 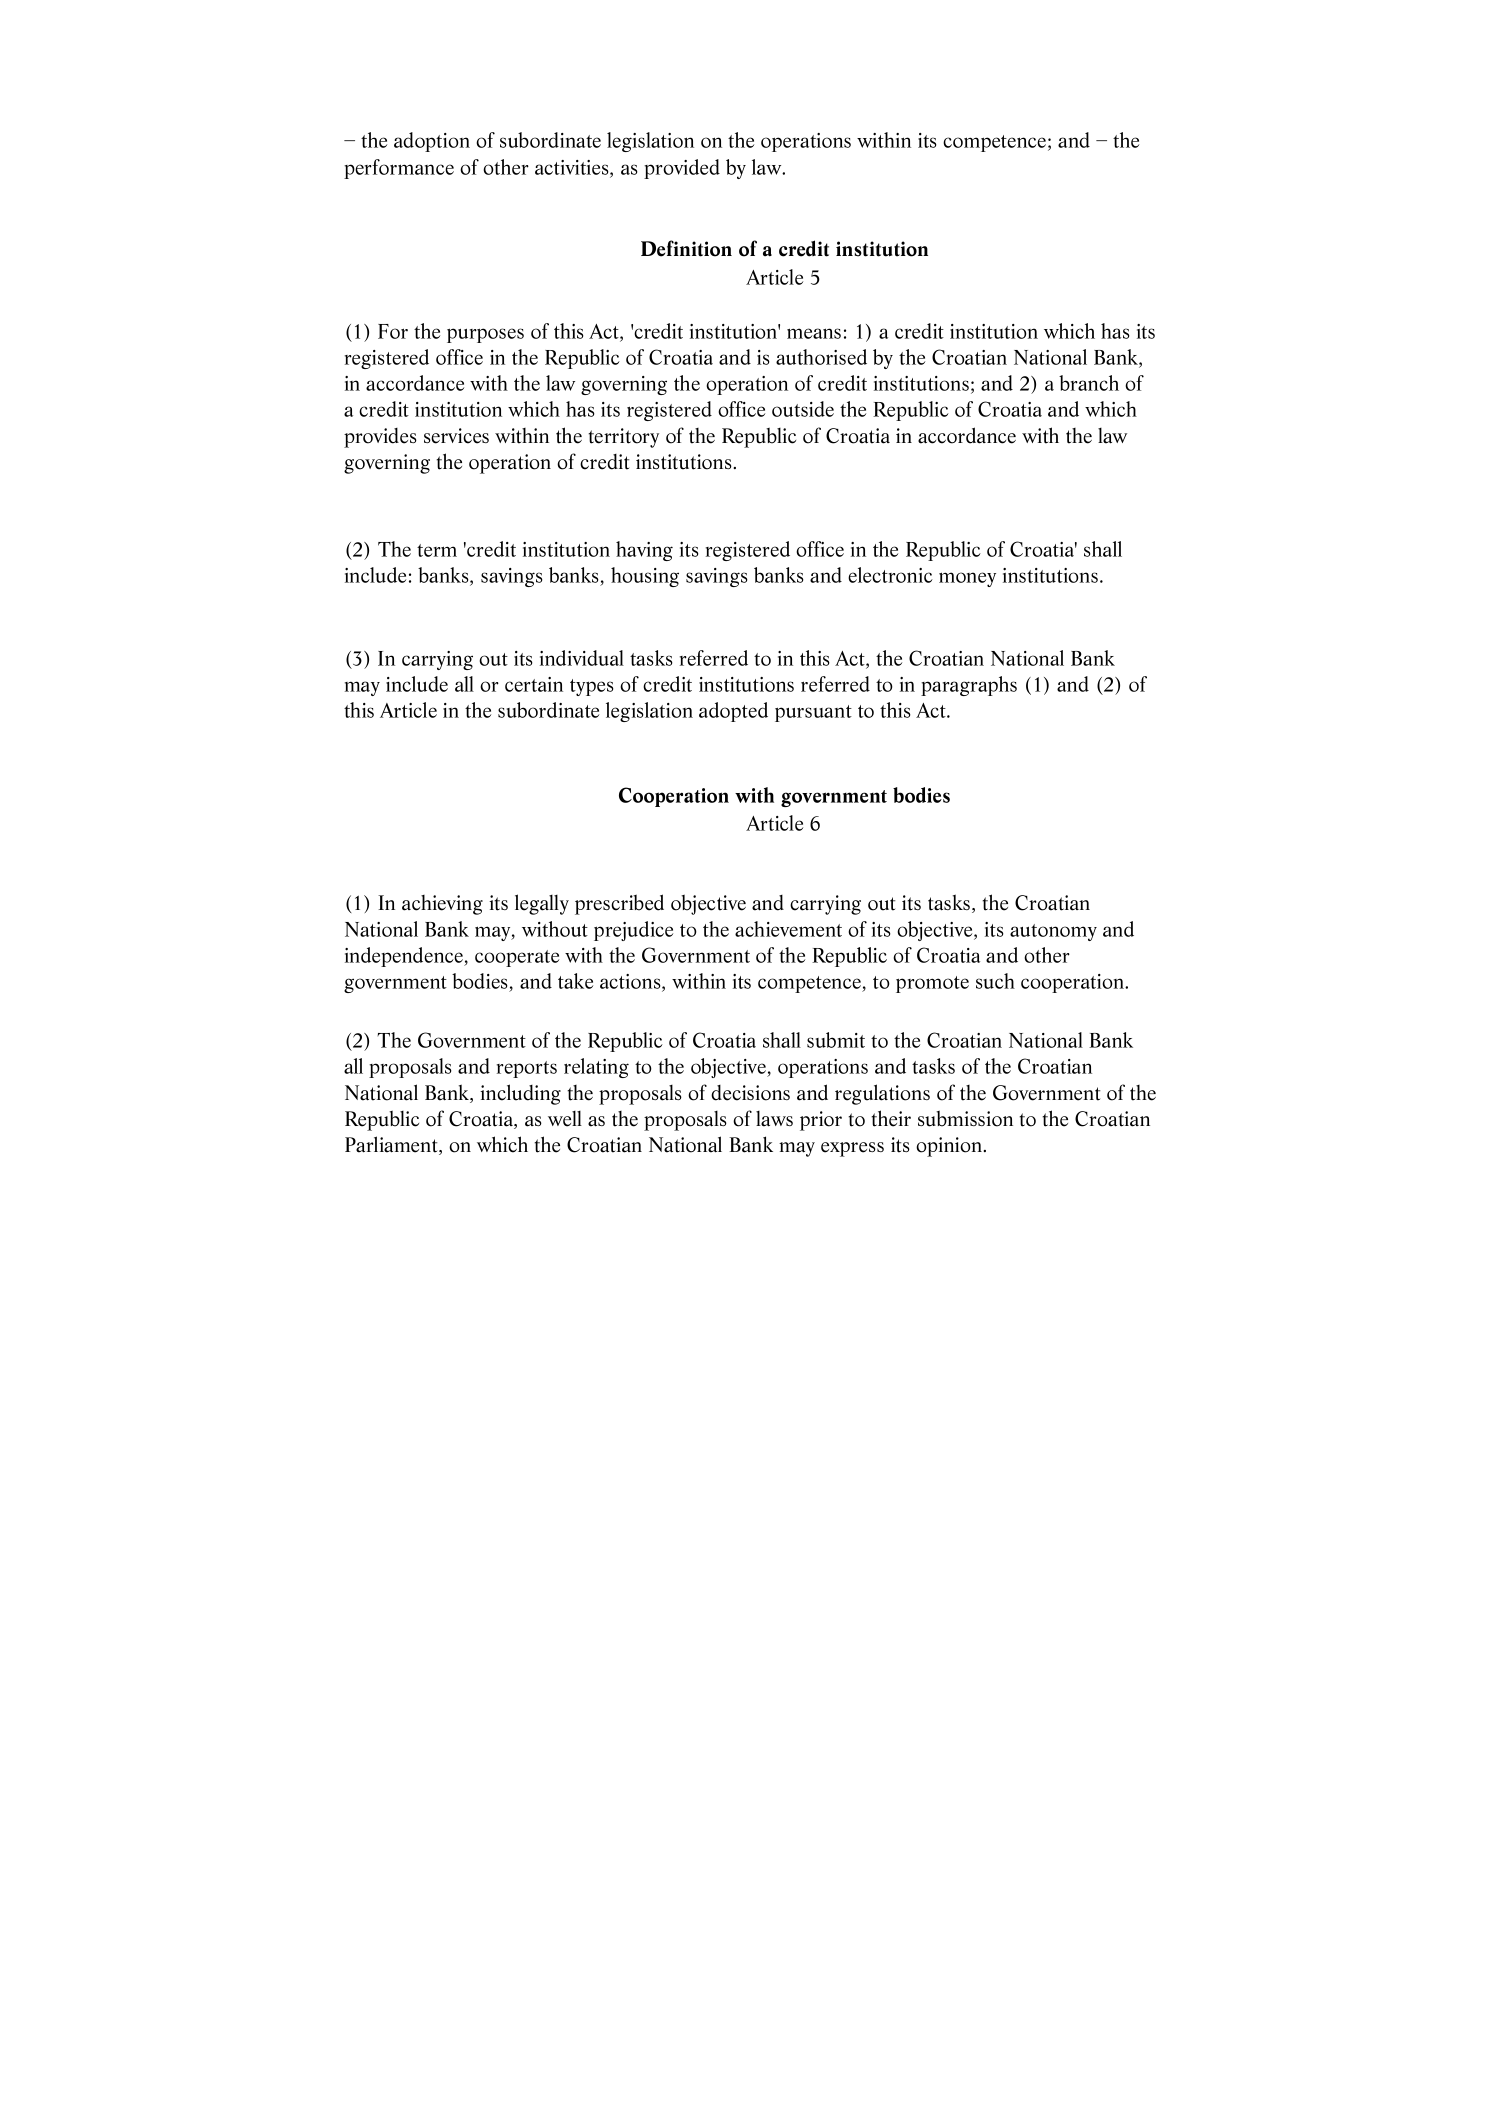 I want to click on adopted, so click(x=733, y=712).
